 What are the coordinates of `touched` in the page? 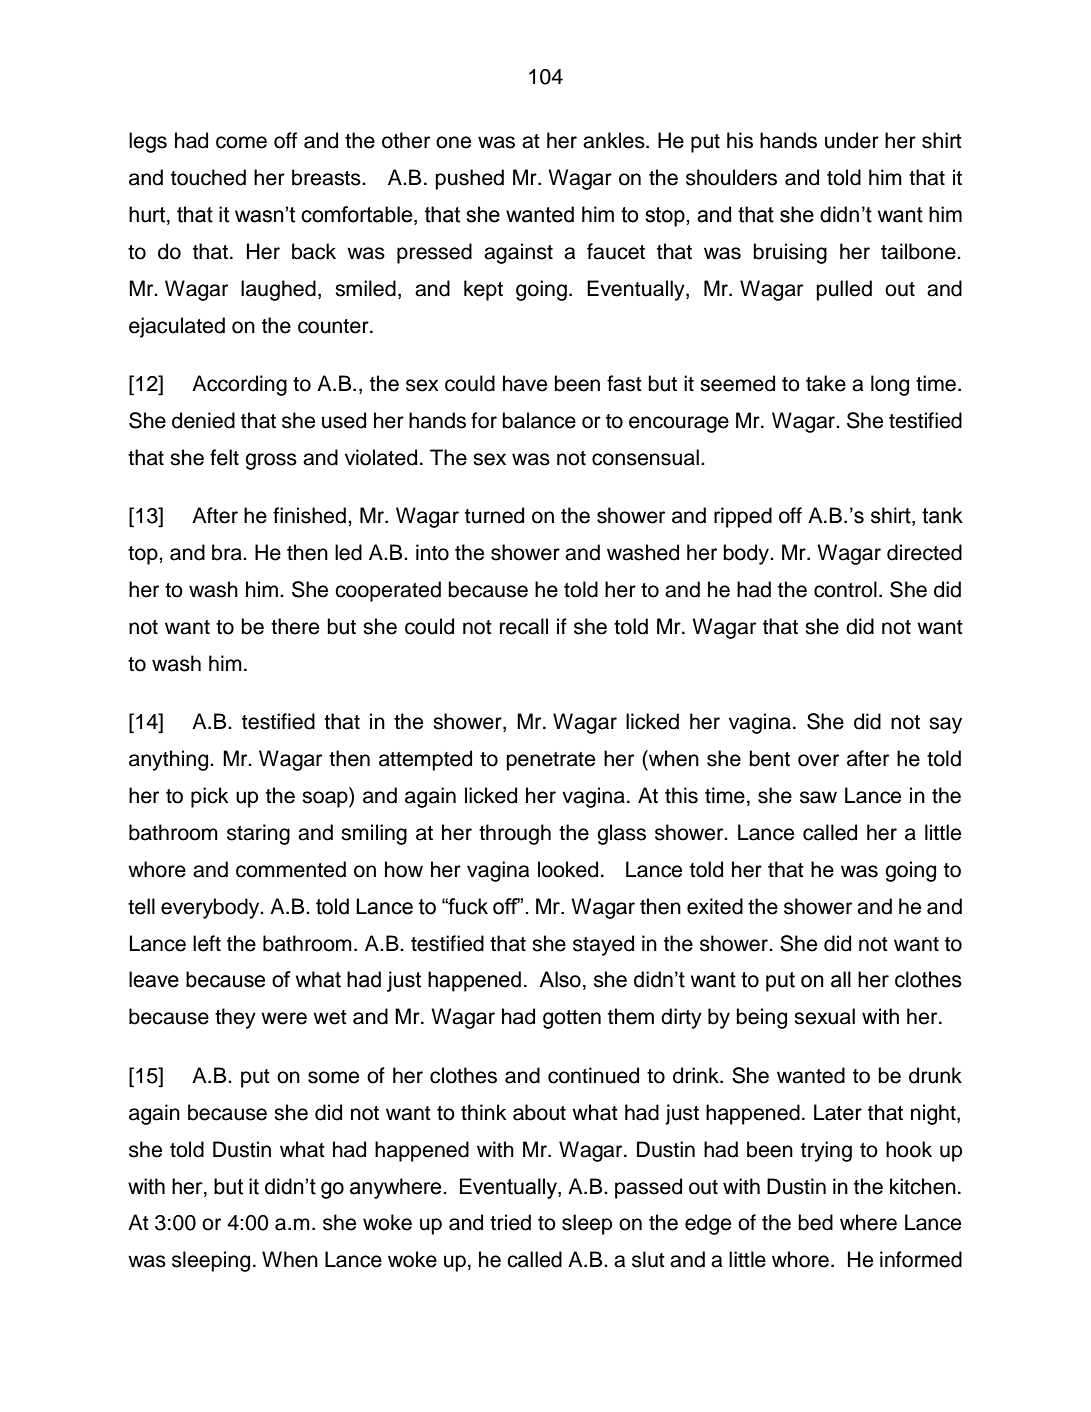 It's located at (208, 177).
